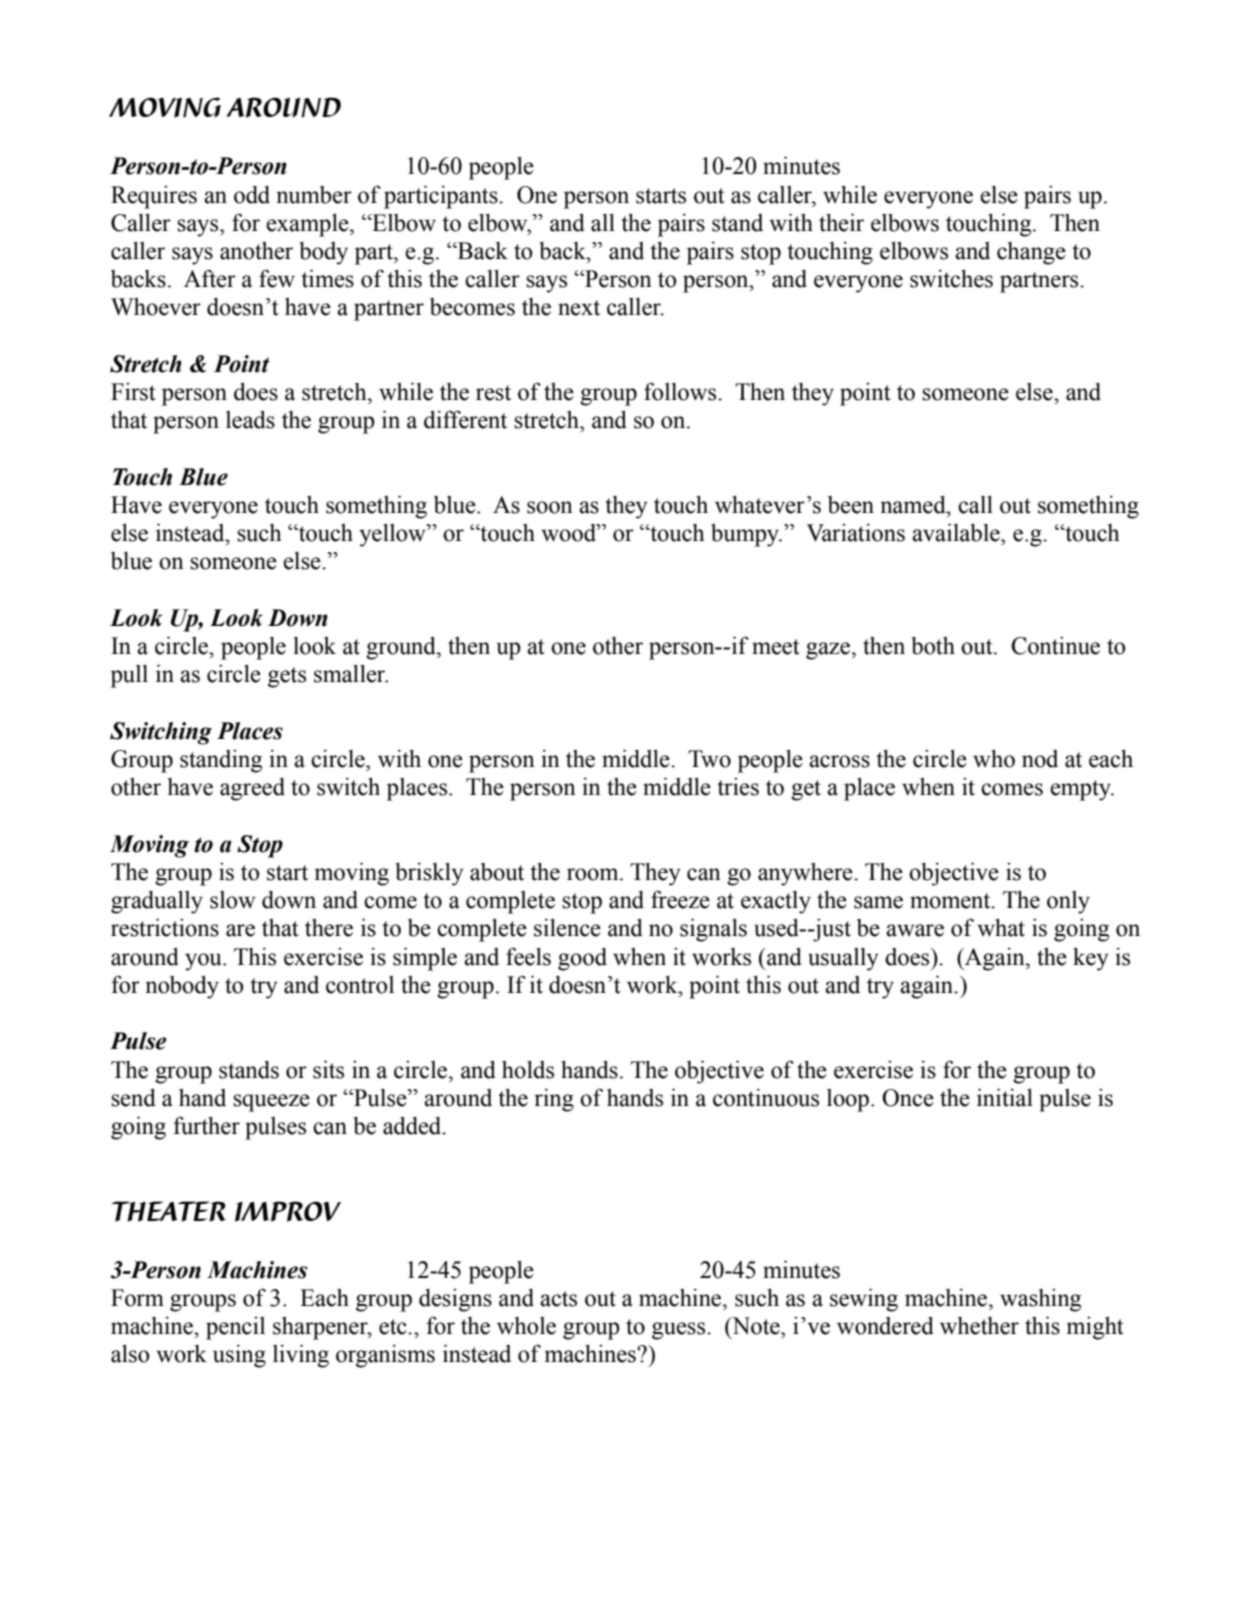  Describe the element at coordinates (579, 308) in the screenshot. I see `next` at that location.
